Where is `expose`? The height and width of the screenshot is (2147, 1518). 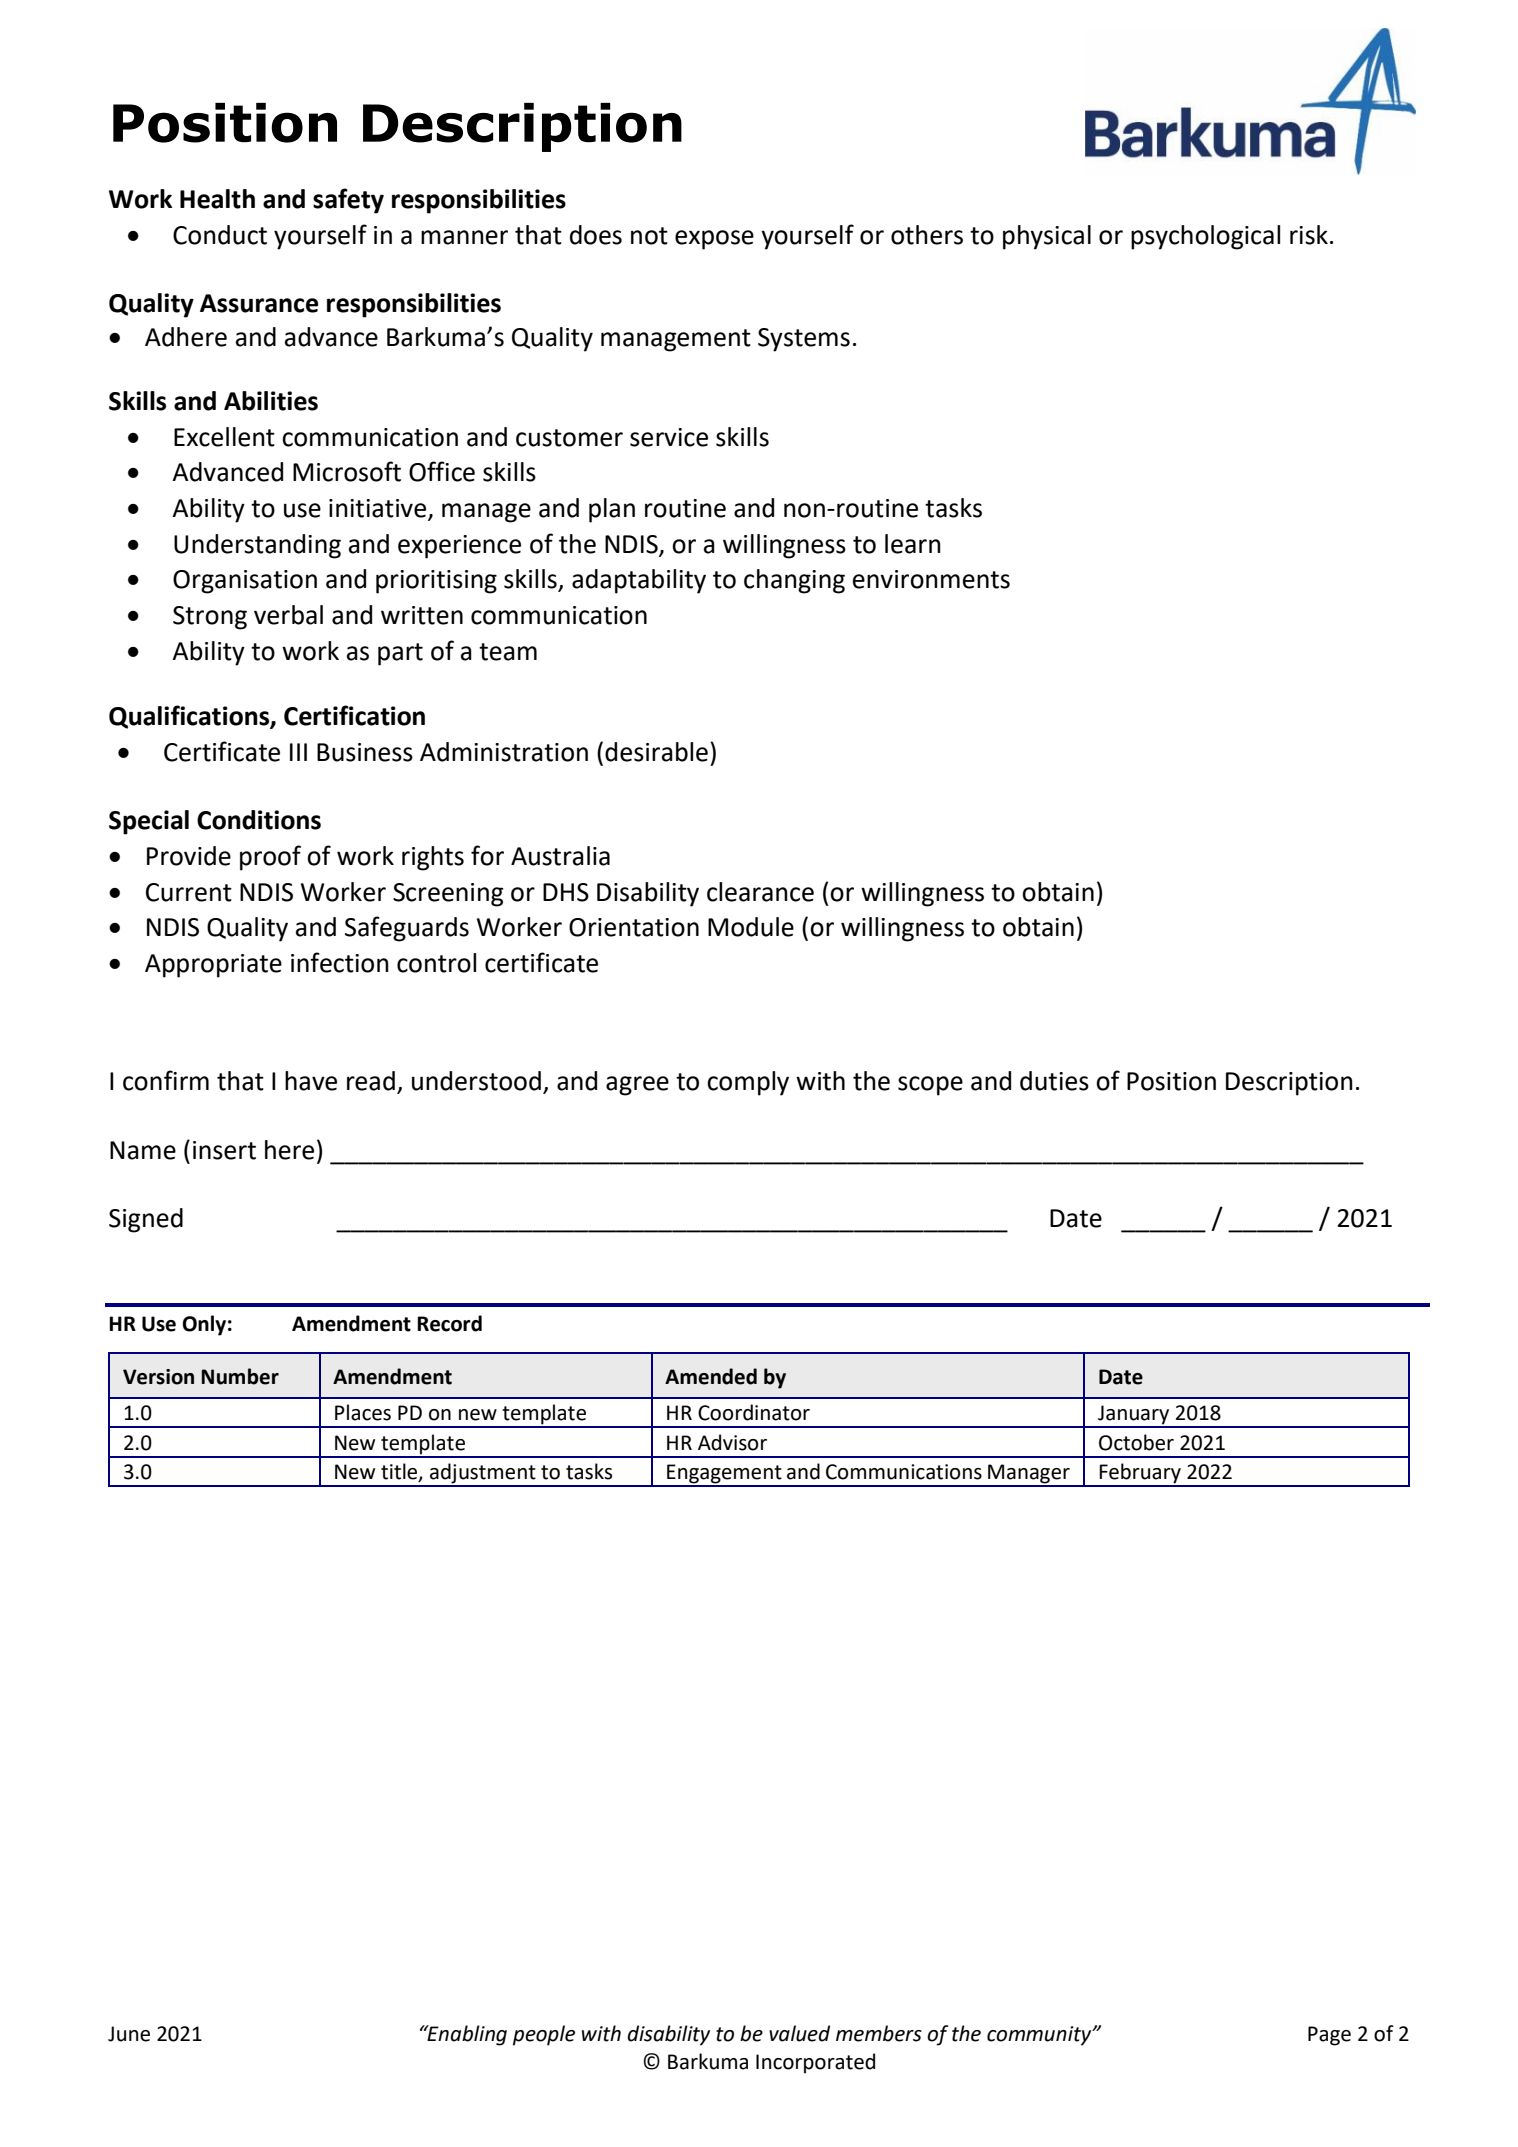
expose is located at coordinates (714, 240).
